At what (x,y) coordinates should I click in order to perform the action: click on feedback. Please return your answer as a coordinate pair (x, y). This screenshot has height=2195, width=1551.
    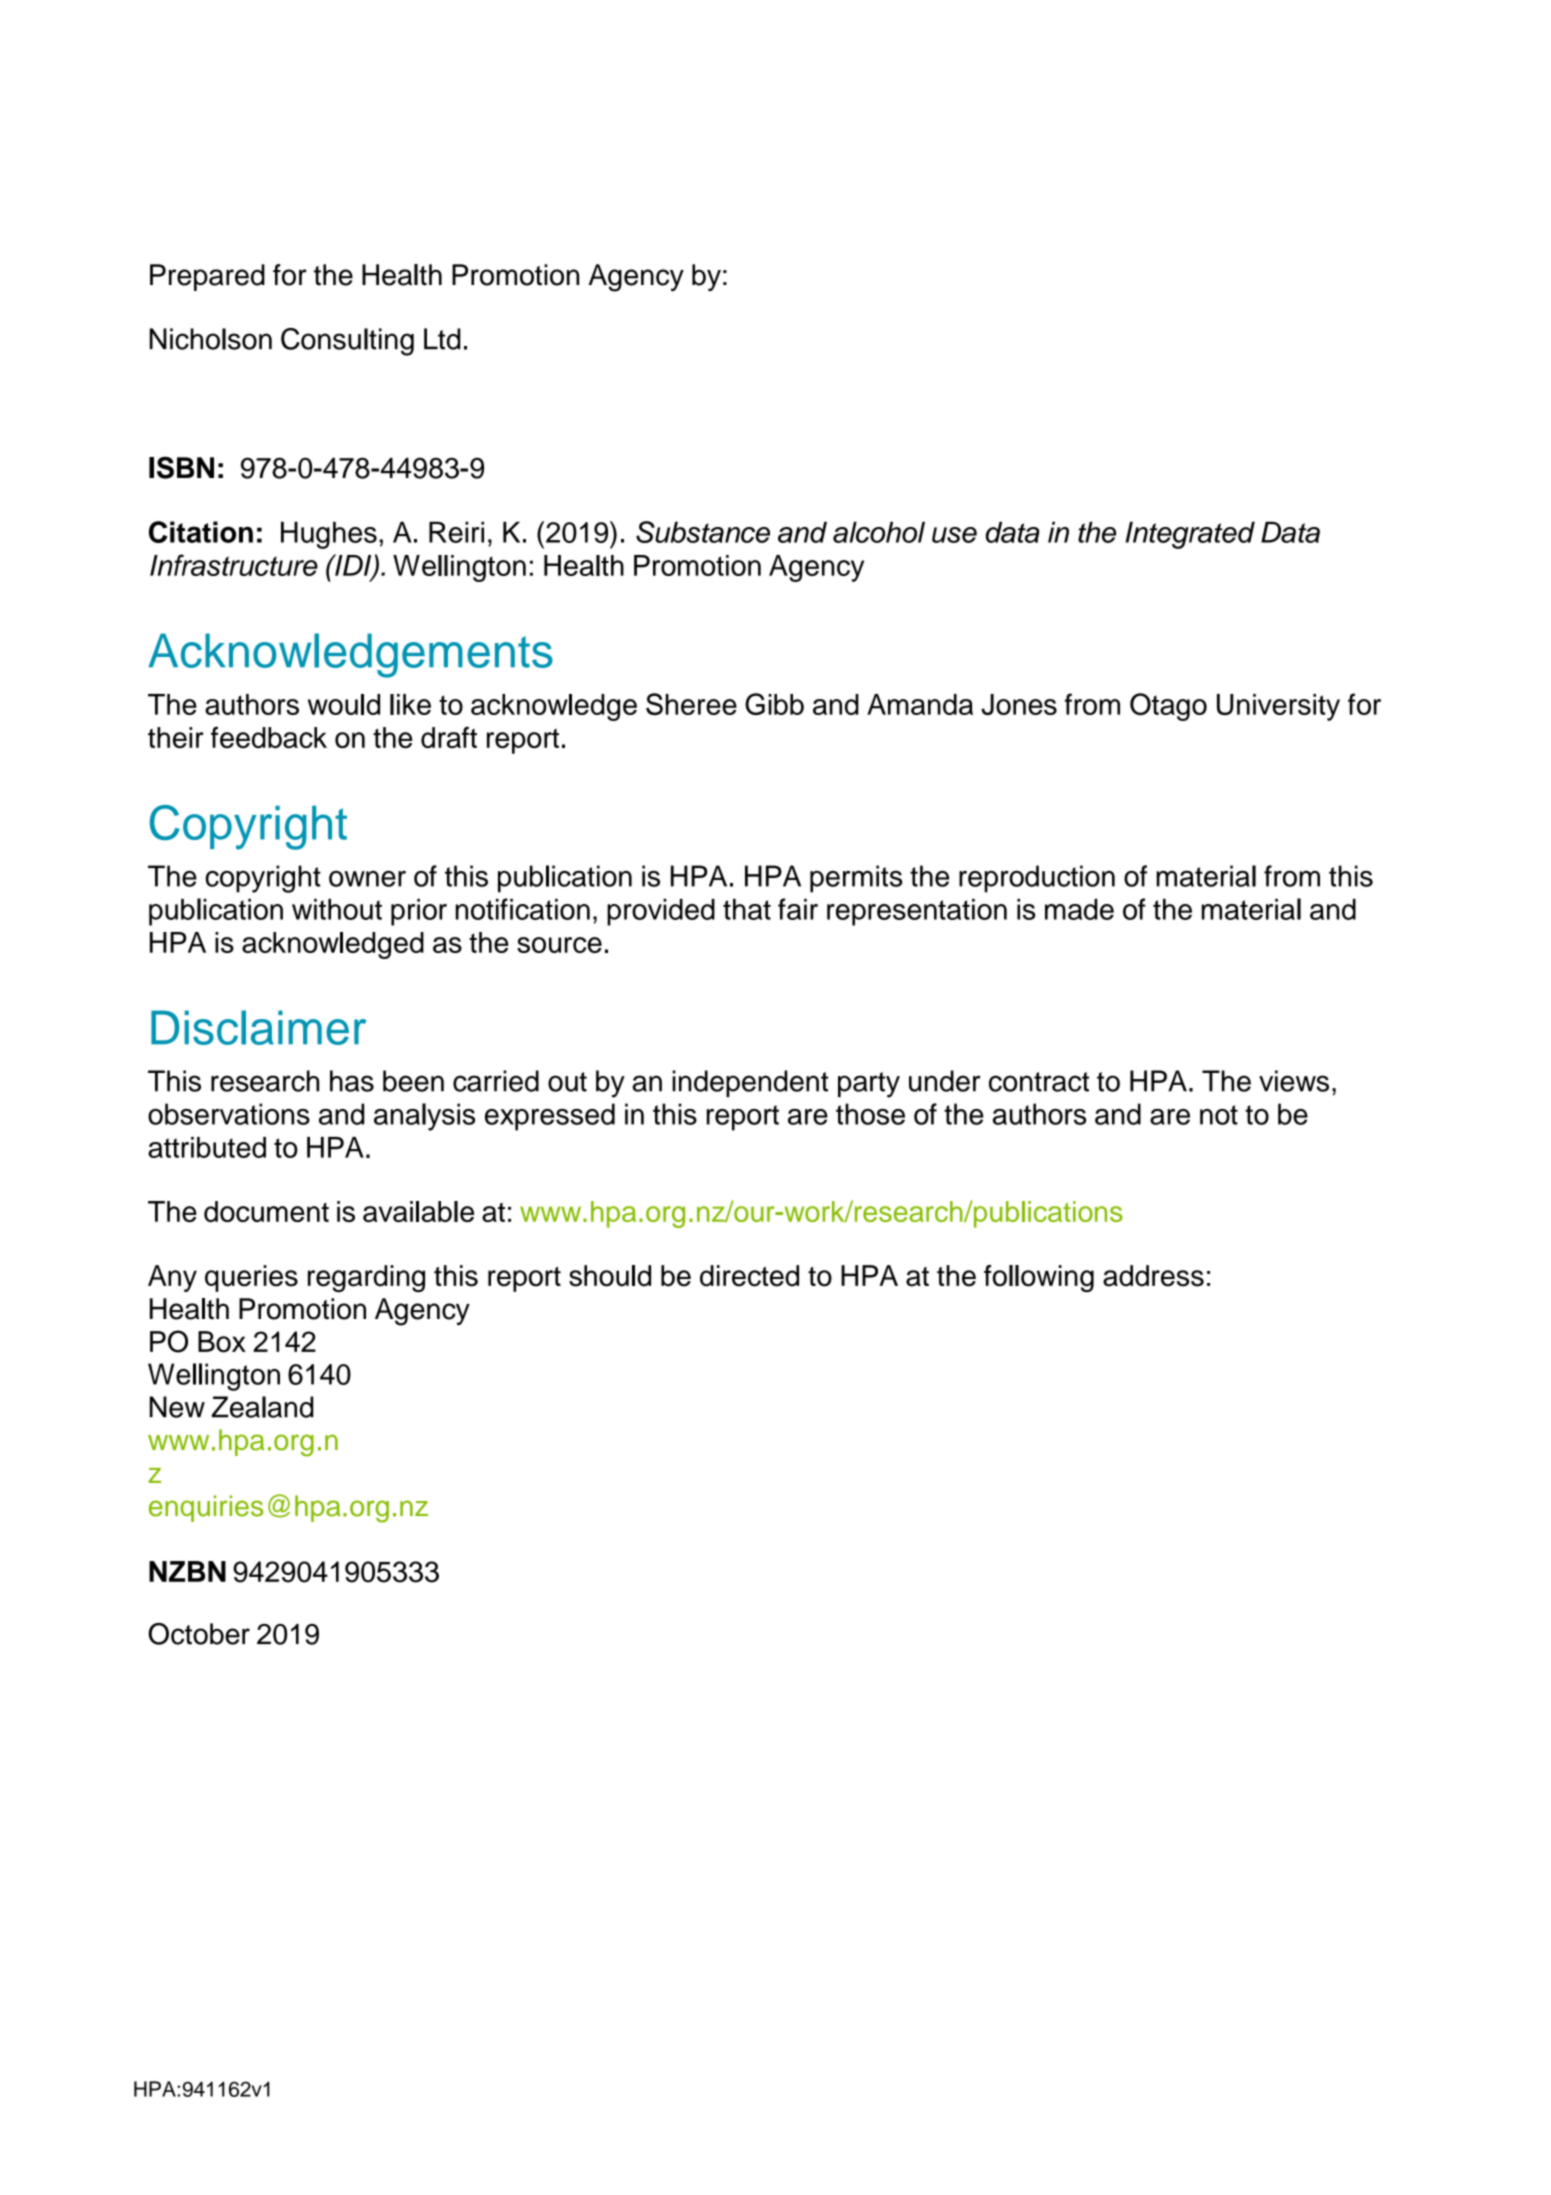
    Looking at the image, I should click on (269, 737).
